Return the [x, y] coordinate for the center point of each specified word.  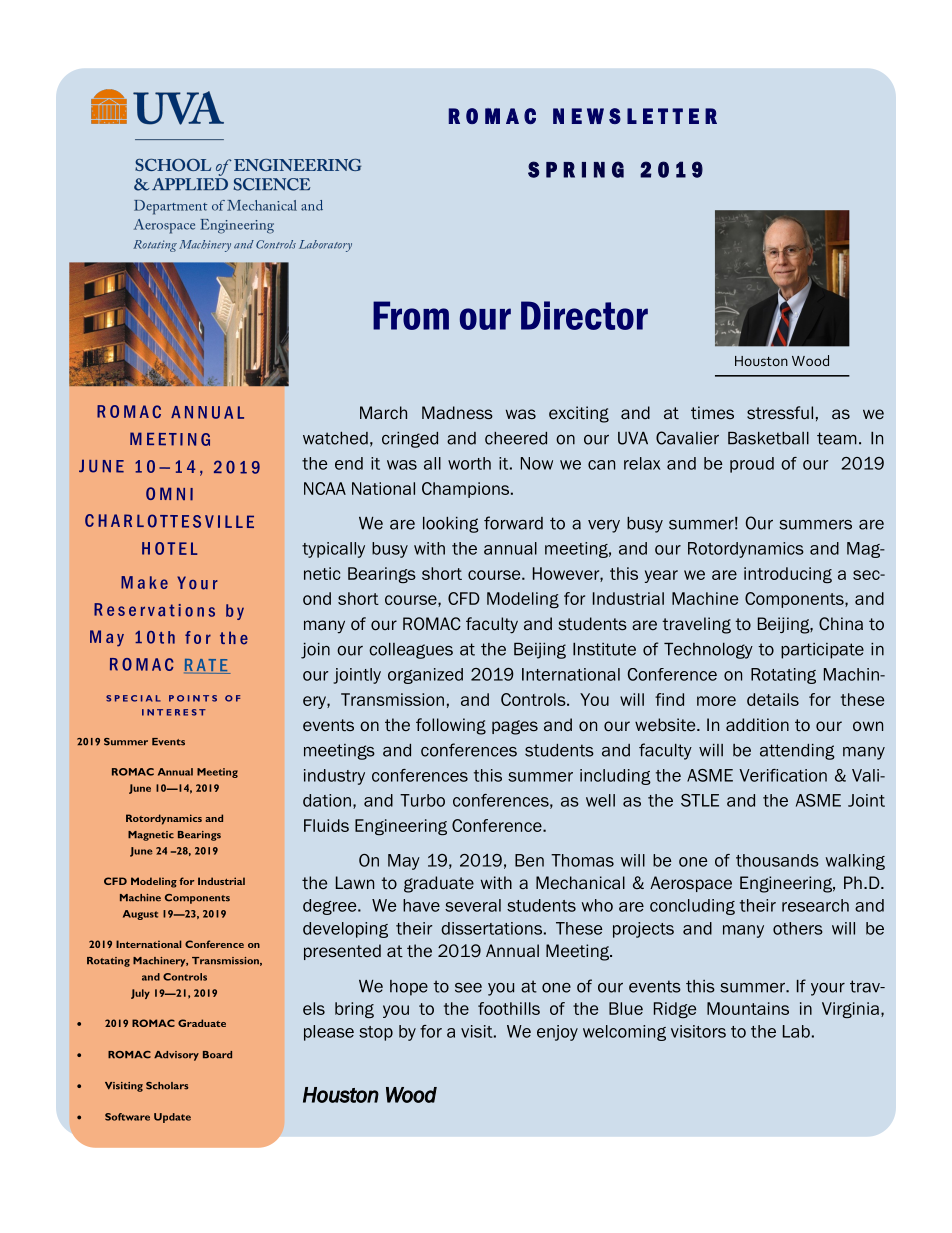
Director [584, 315]
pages [515, 727]
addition [757, 725]
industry [334, 777]
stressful [780, 412]
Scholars [167, 1086]
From [411, 315]
